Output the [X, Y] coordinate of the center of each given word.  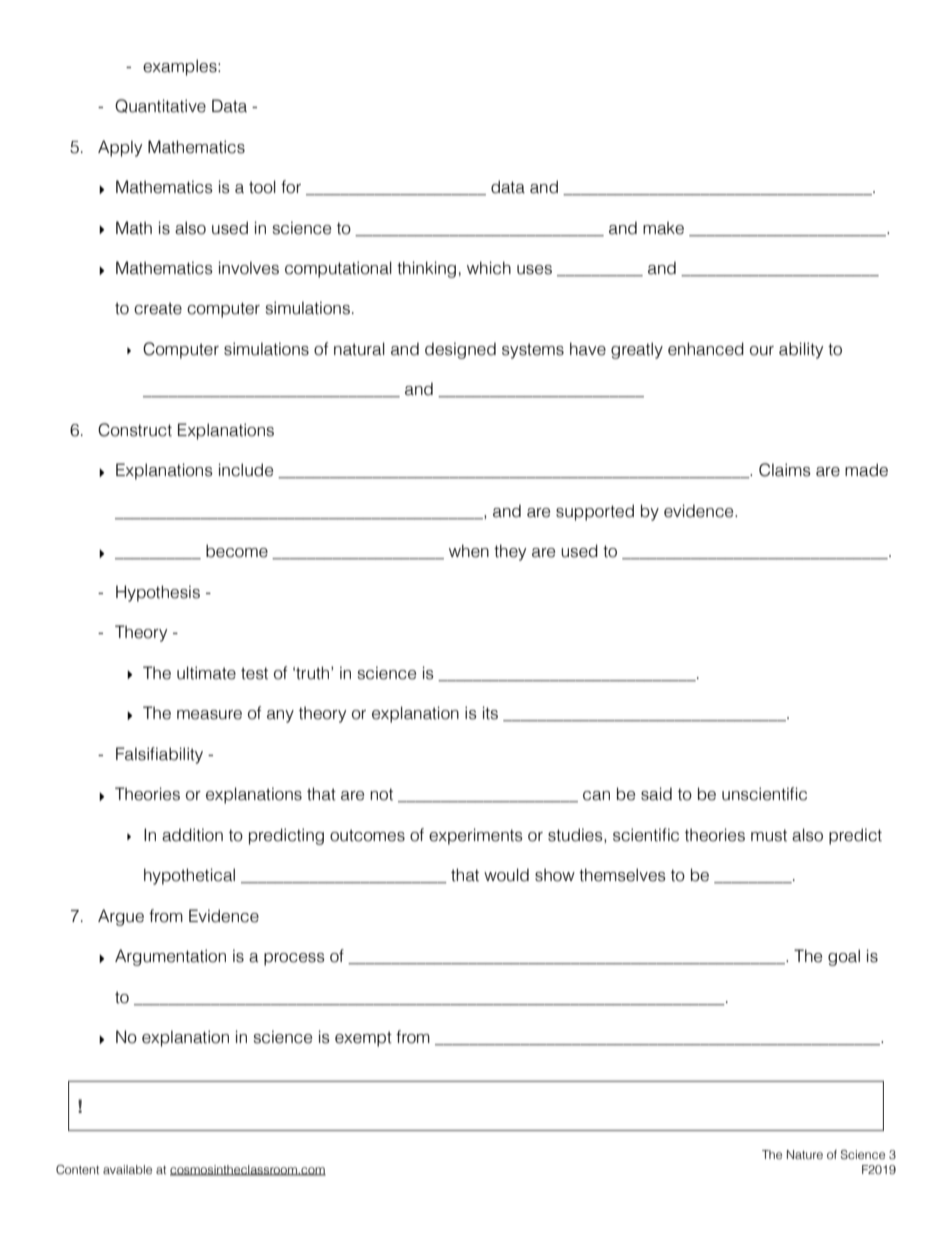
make [663, 228]
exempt [363, 1039]
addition [192, 835]
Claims [785, 470]
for [291, 187]
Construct [135, 430]
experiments [476, 836]
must [769, 835]
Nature [805, 1154]
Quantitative [160, 106]
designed [460, 350]
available [127, 1169]
